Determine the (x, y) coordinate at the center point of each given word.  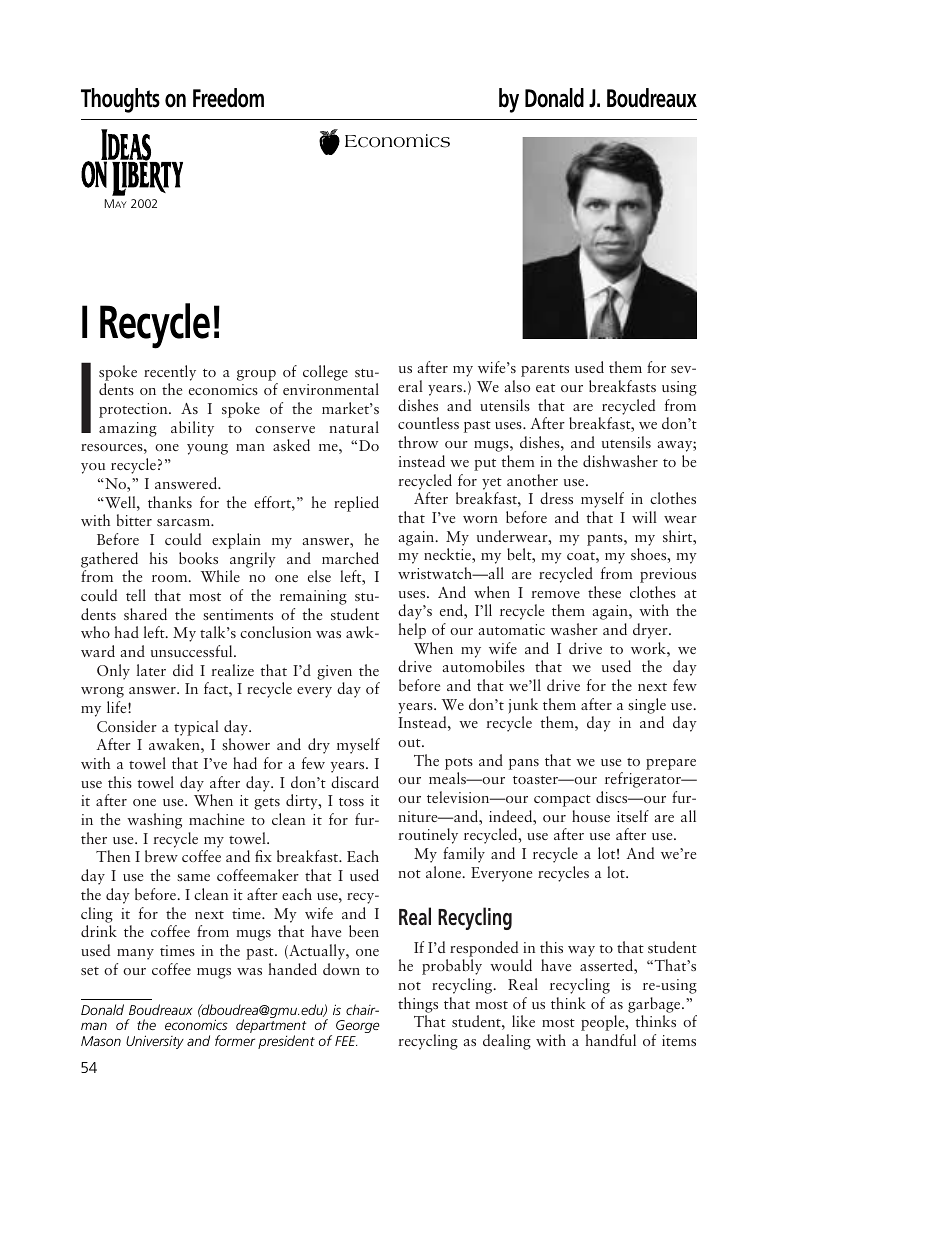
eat (545, 388)
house (591, 816)
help (412, 631)
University (155, 1042)
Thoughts (120, 100)
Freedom (228, 98)
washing (154, 821)
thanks (170, 502)
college (325, 373)
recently (170, 373)
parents (545, 371)
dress (556, 498)
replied (356, 504)
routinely (428, 836)
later (151, 670)
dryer (651, 631)
